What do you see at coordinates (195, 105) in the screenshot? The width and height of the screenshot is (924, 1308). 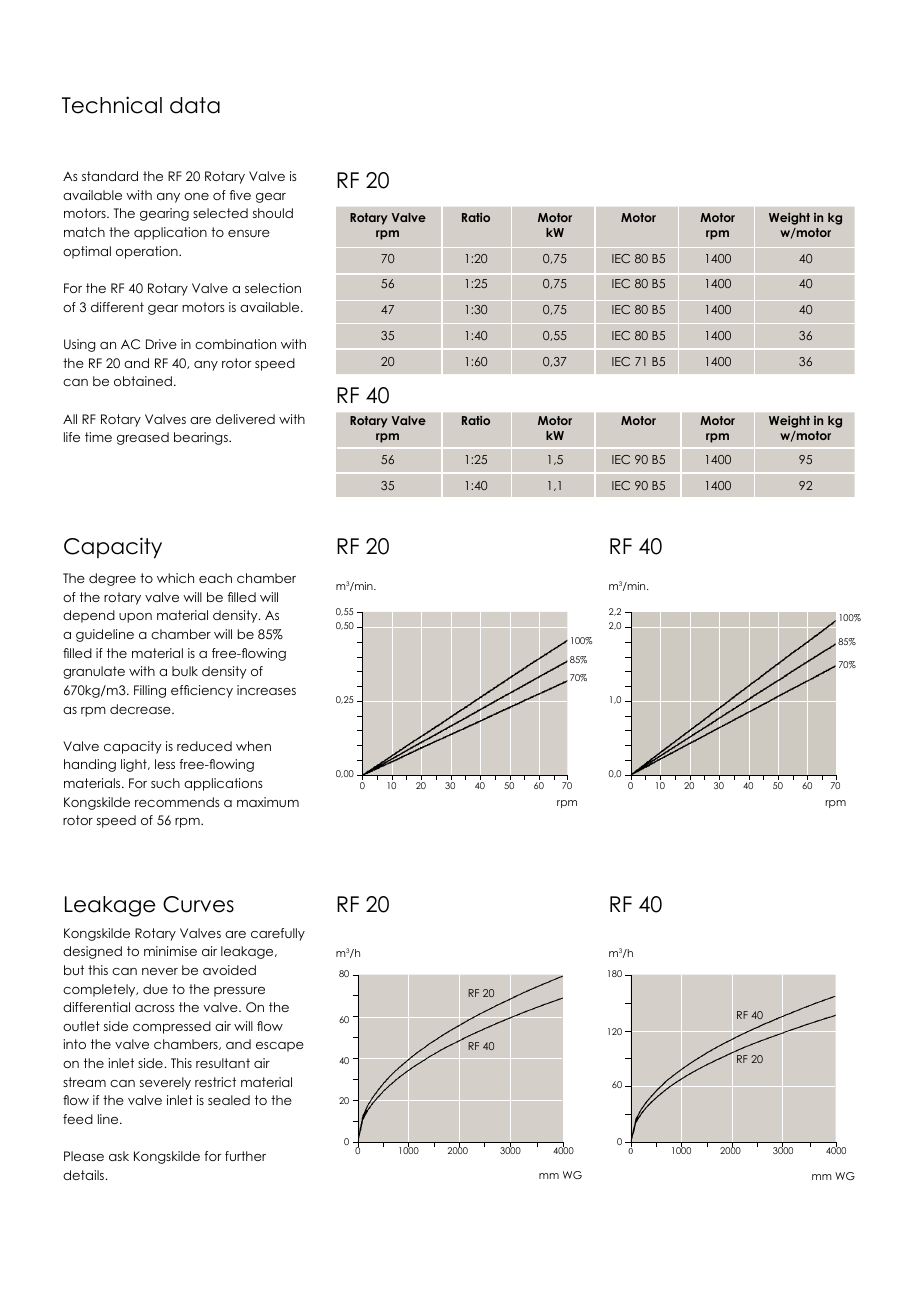 I see `data` at bounding box center [195, 105].
